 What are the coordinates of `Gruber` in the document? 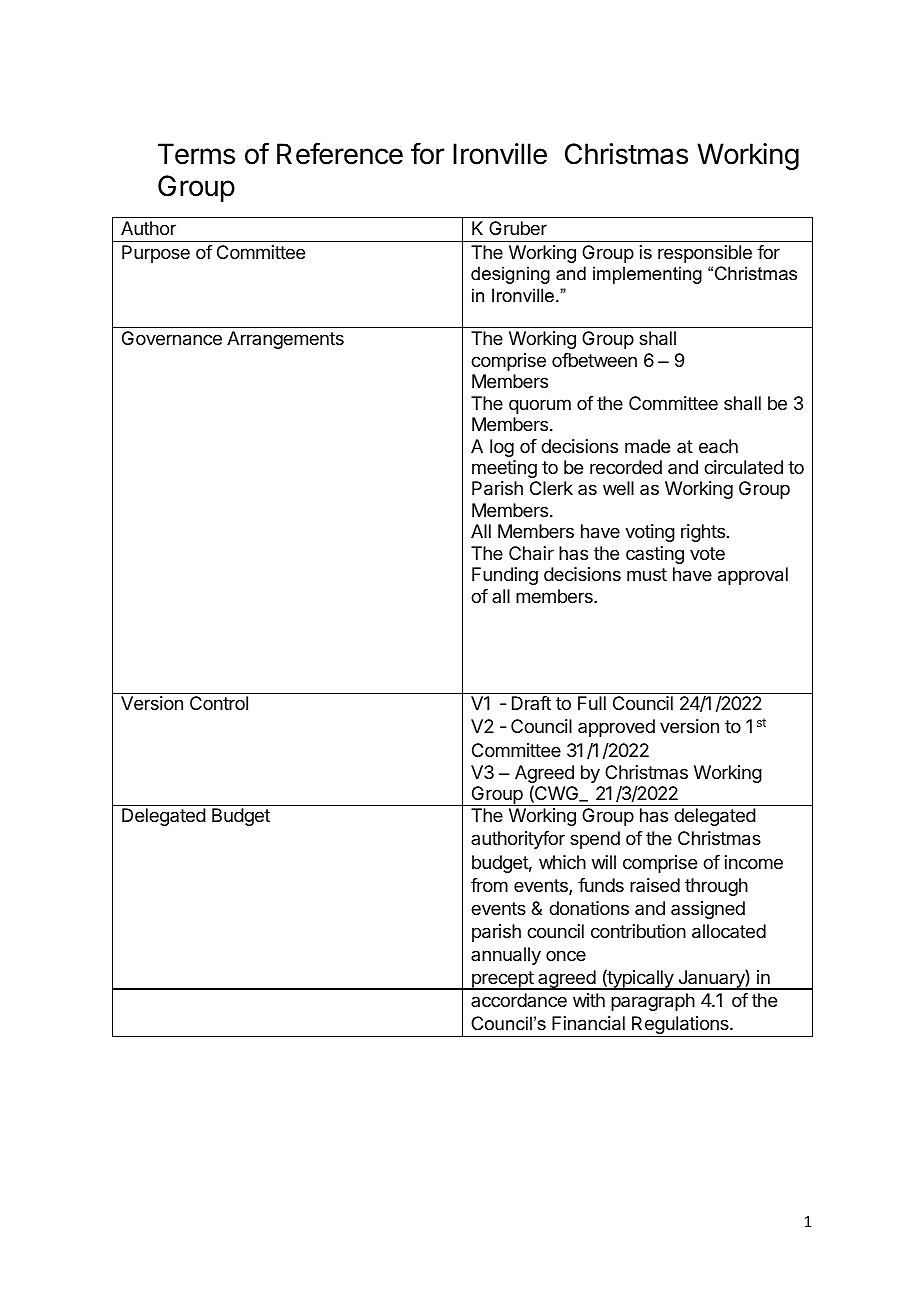 It's located at (518, 228).
